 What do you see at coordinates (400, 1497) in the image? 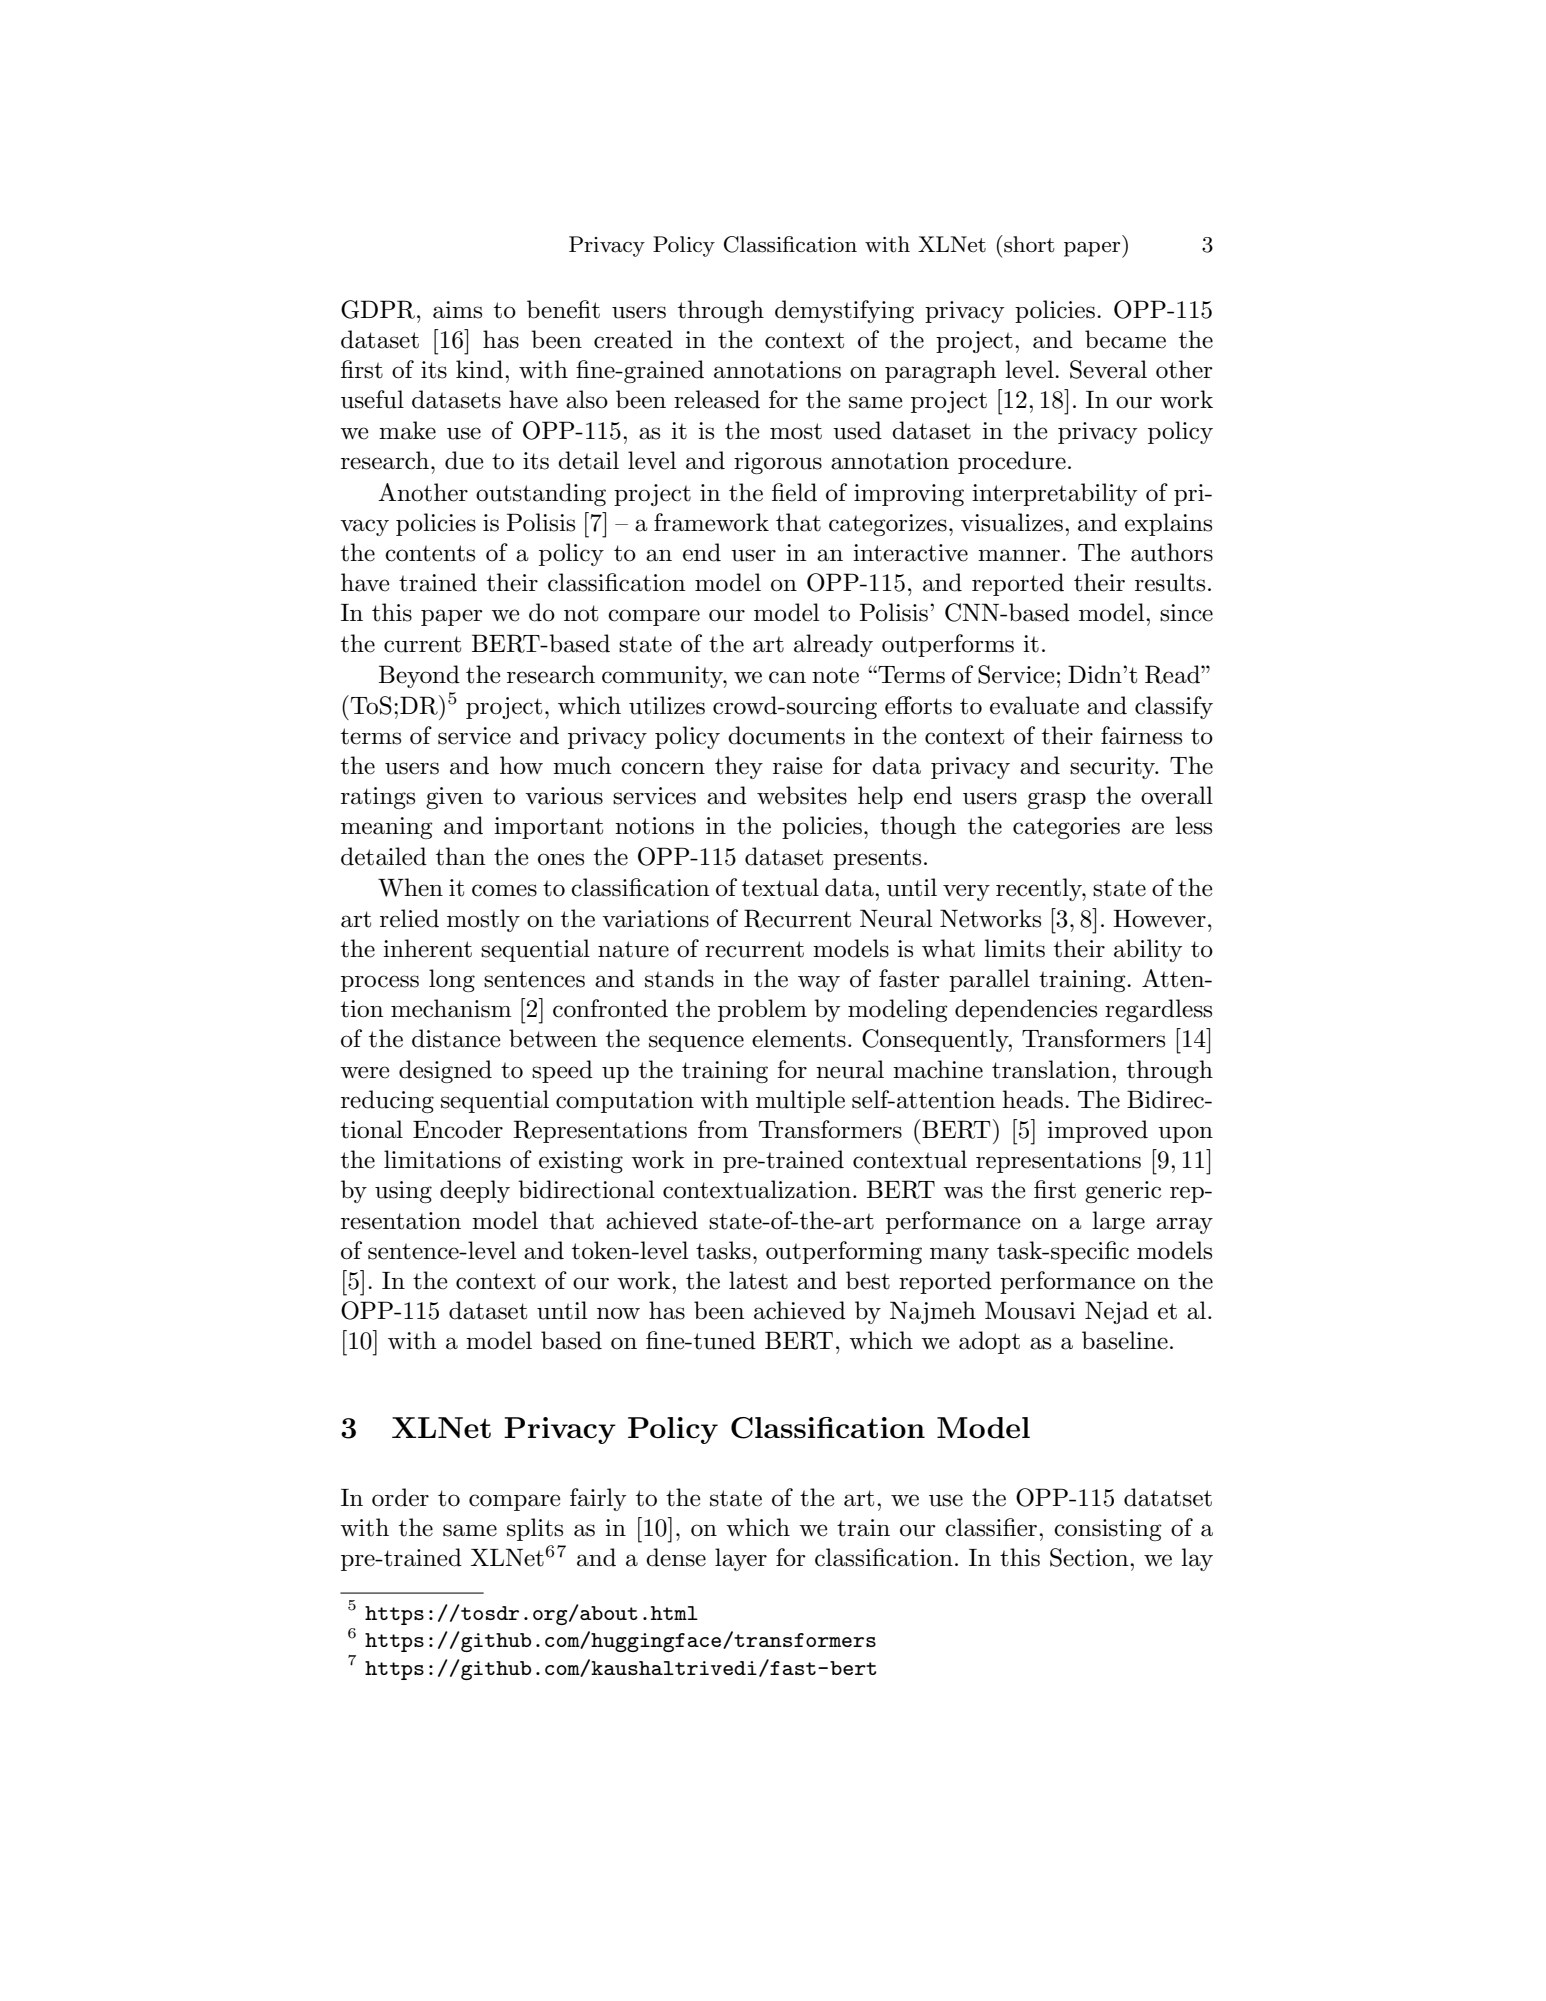
I see `order` at bounding box center [400, 1497].
